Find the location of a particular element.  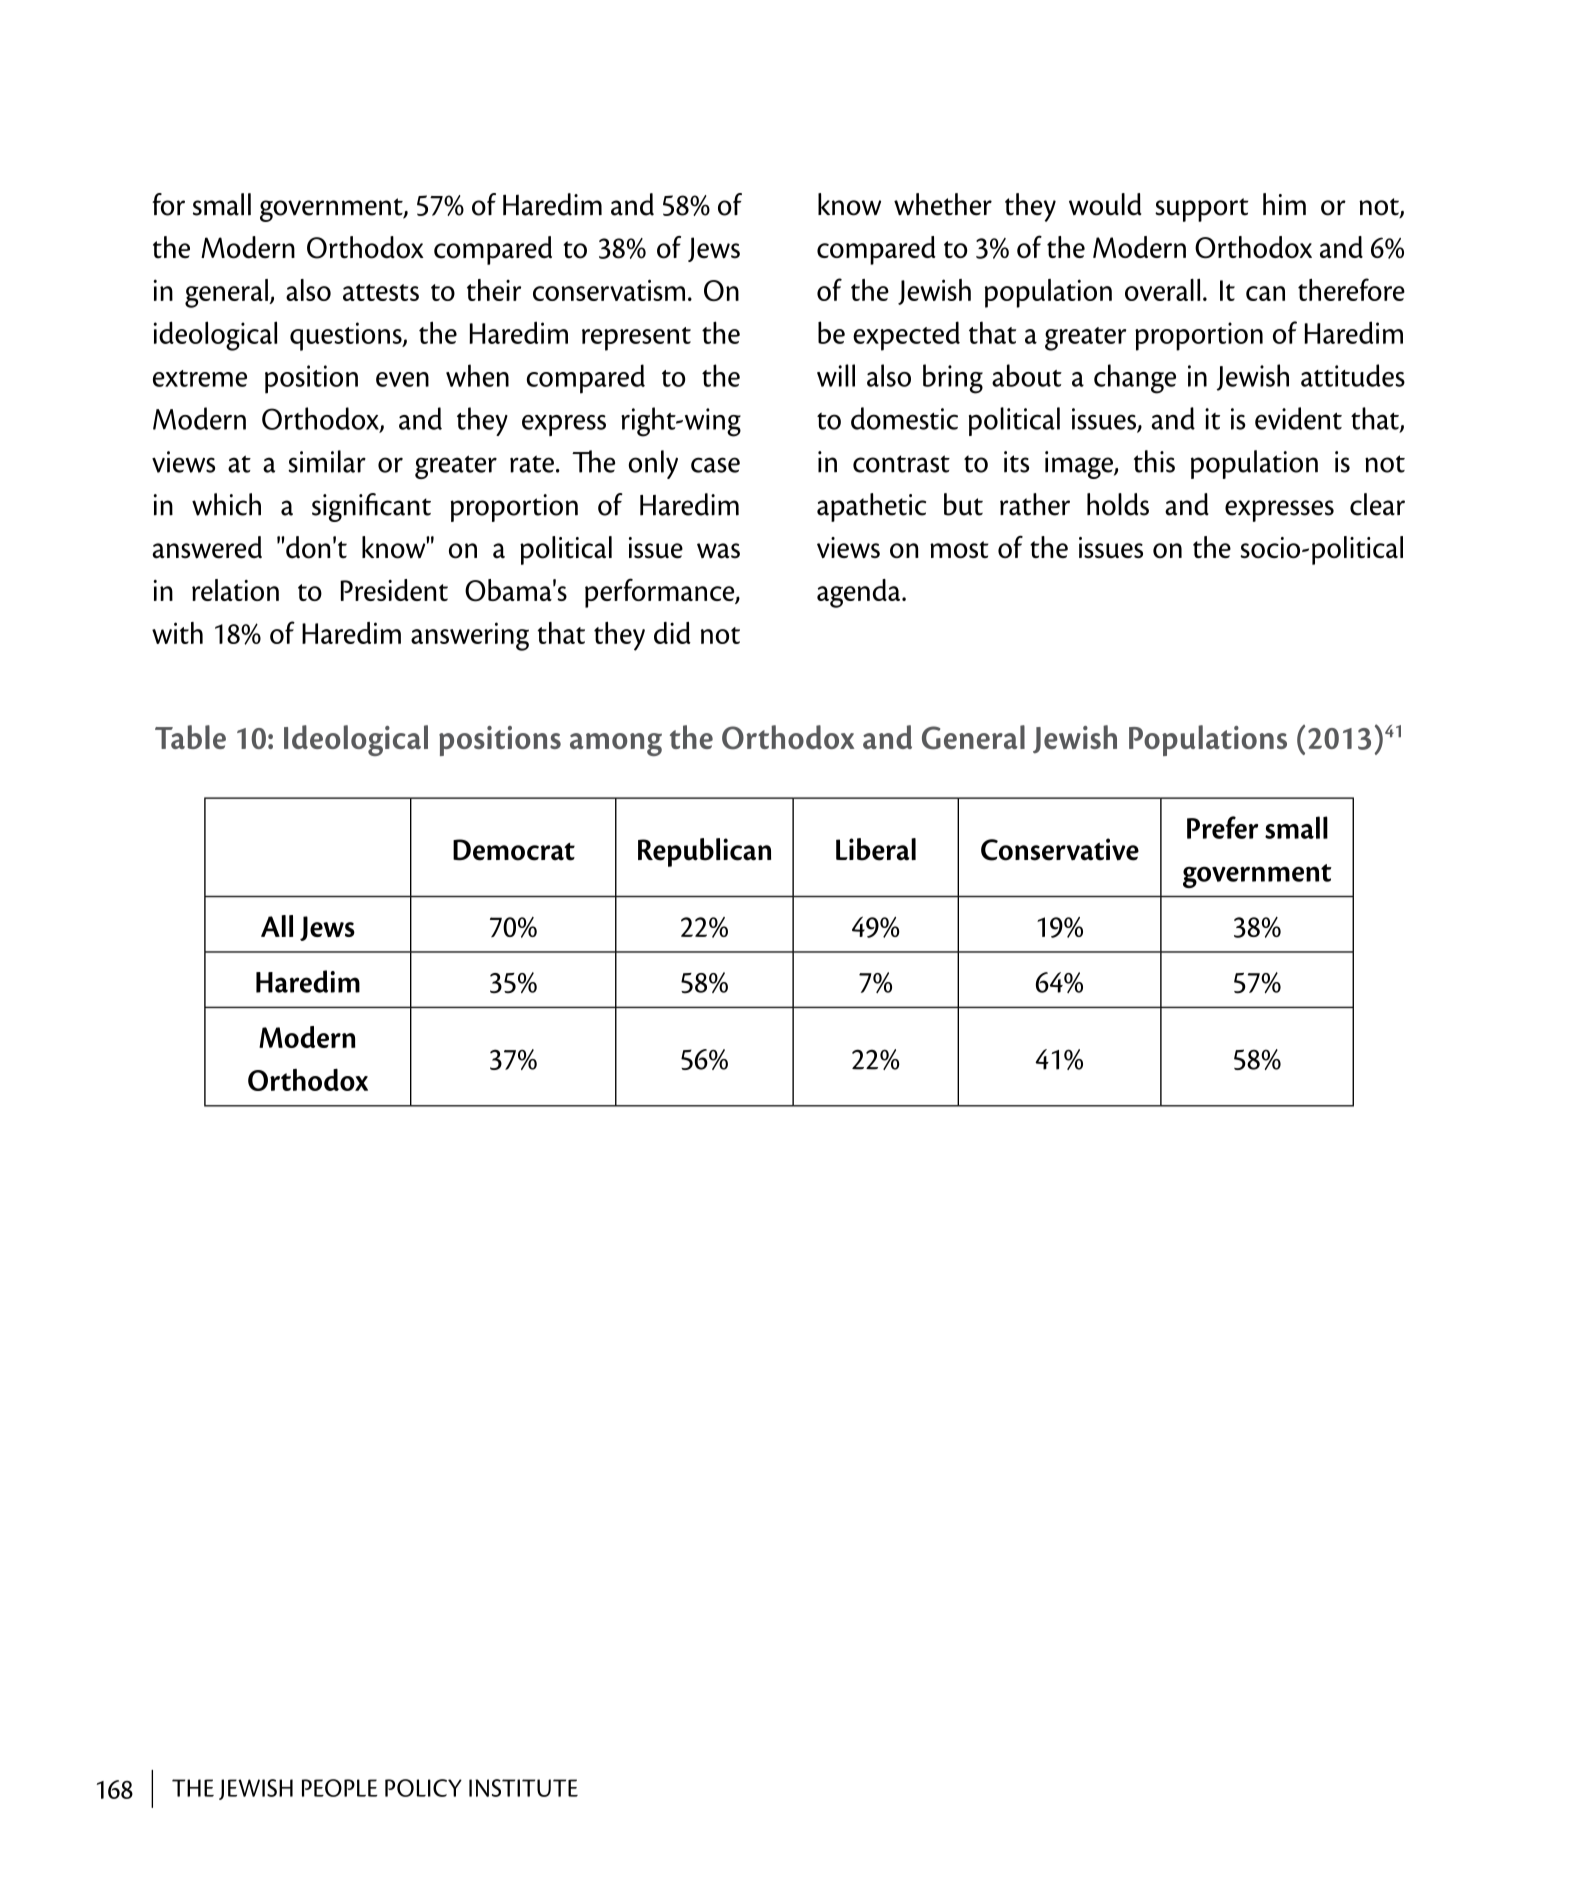

PEOPLE is located at coordinates (340, 1788).
